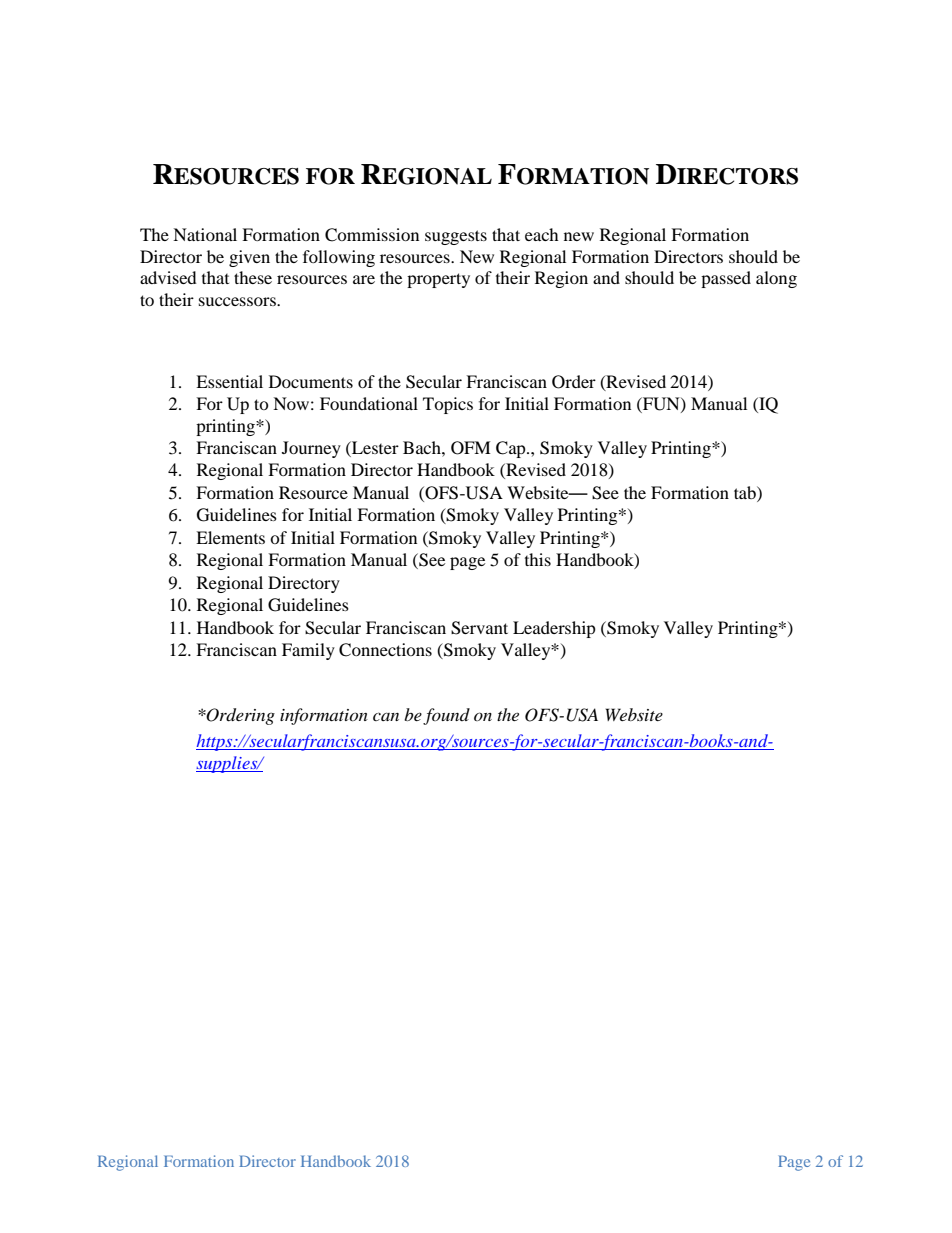 Image resolution: width=952 pixels, height=1233 pixels. Describe the element at coordinates (456, 237) in the image. I see `suggests` at that location.
